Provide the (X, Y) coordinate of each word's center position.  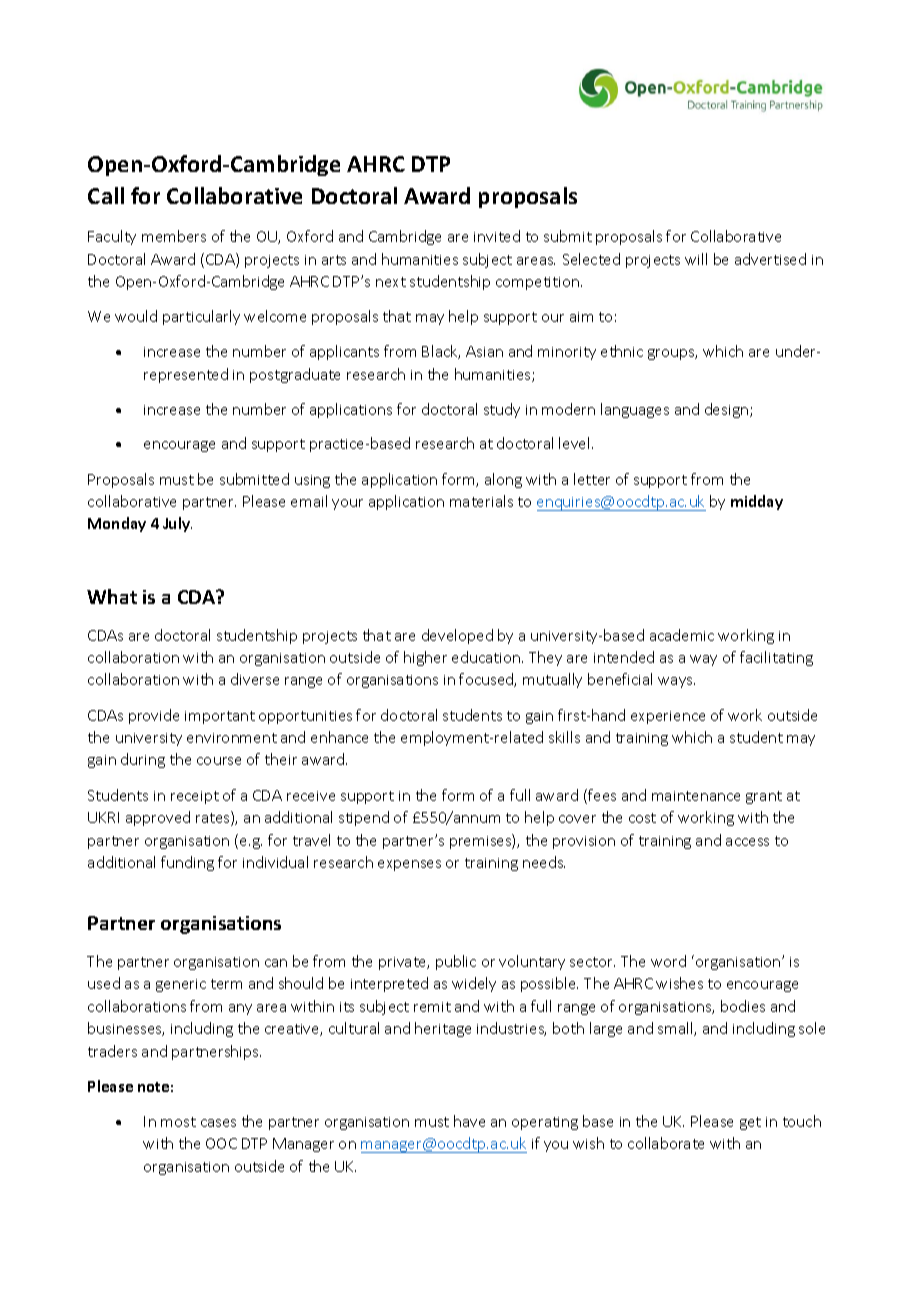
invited (497, 236)
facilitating (776, 658)
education (487, 657)
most (178, 1122)
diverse (255, 679)
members (174, 236)
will (696, 259)
